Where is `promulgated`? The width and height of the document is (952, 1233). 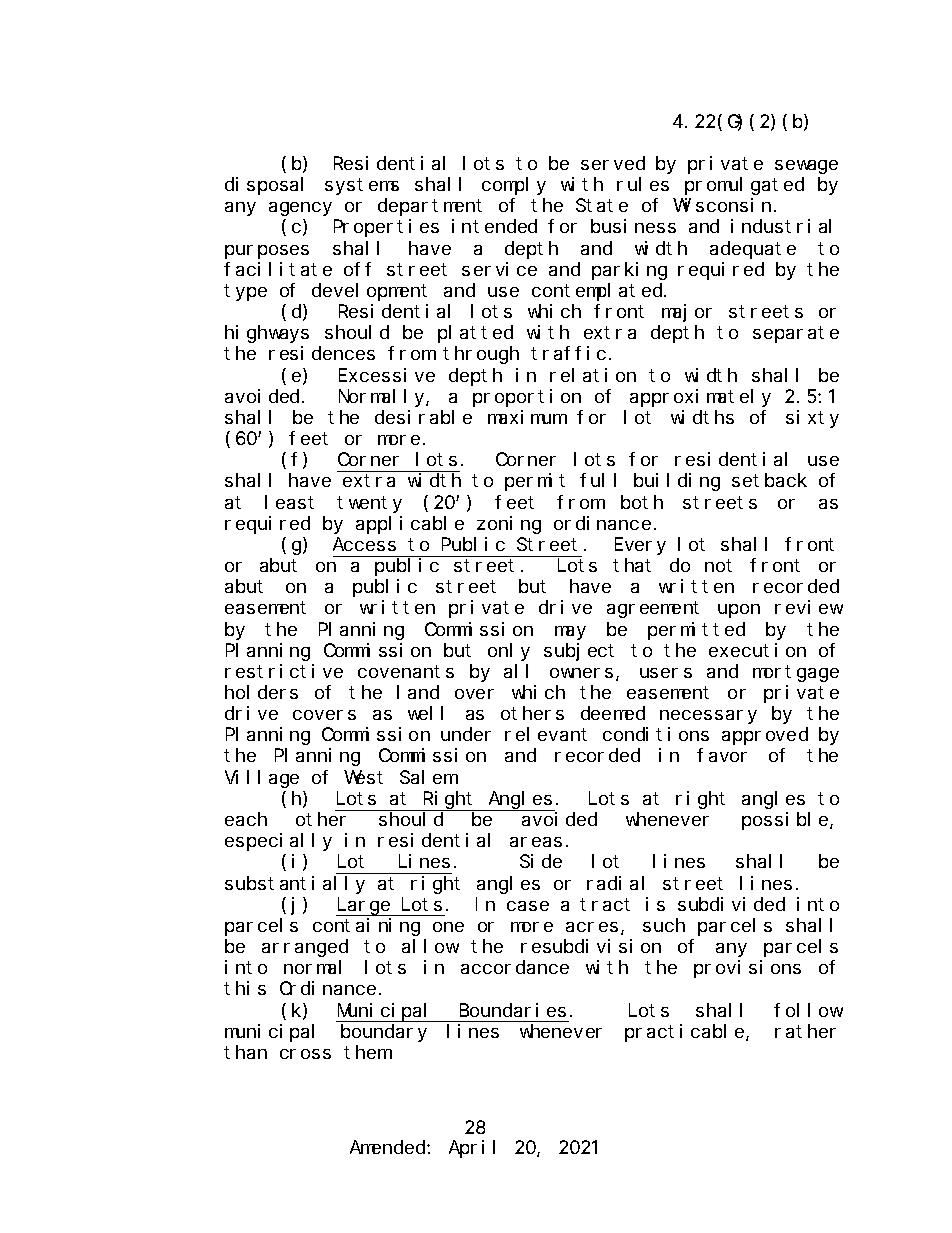
promulgated is located at coordinates (744, 186).
